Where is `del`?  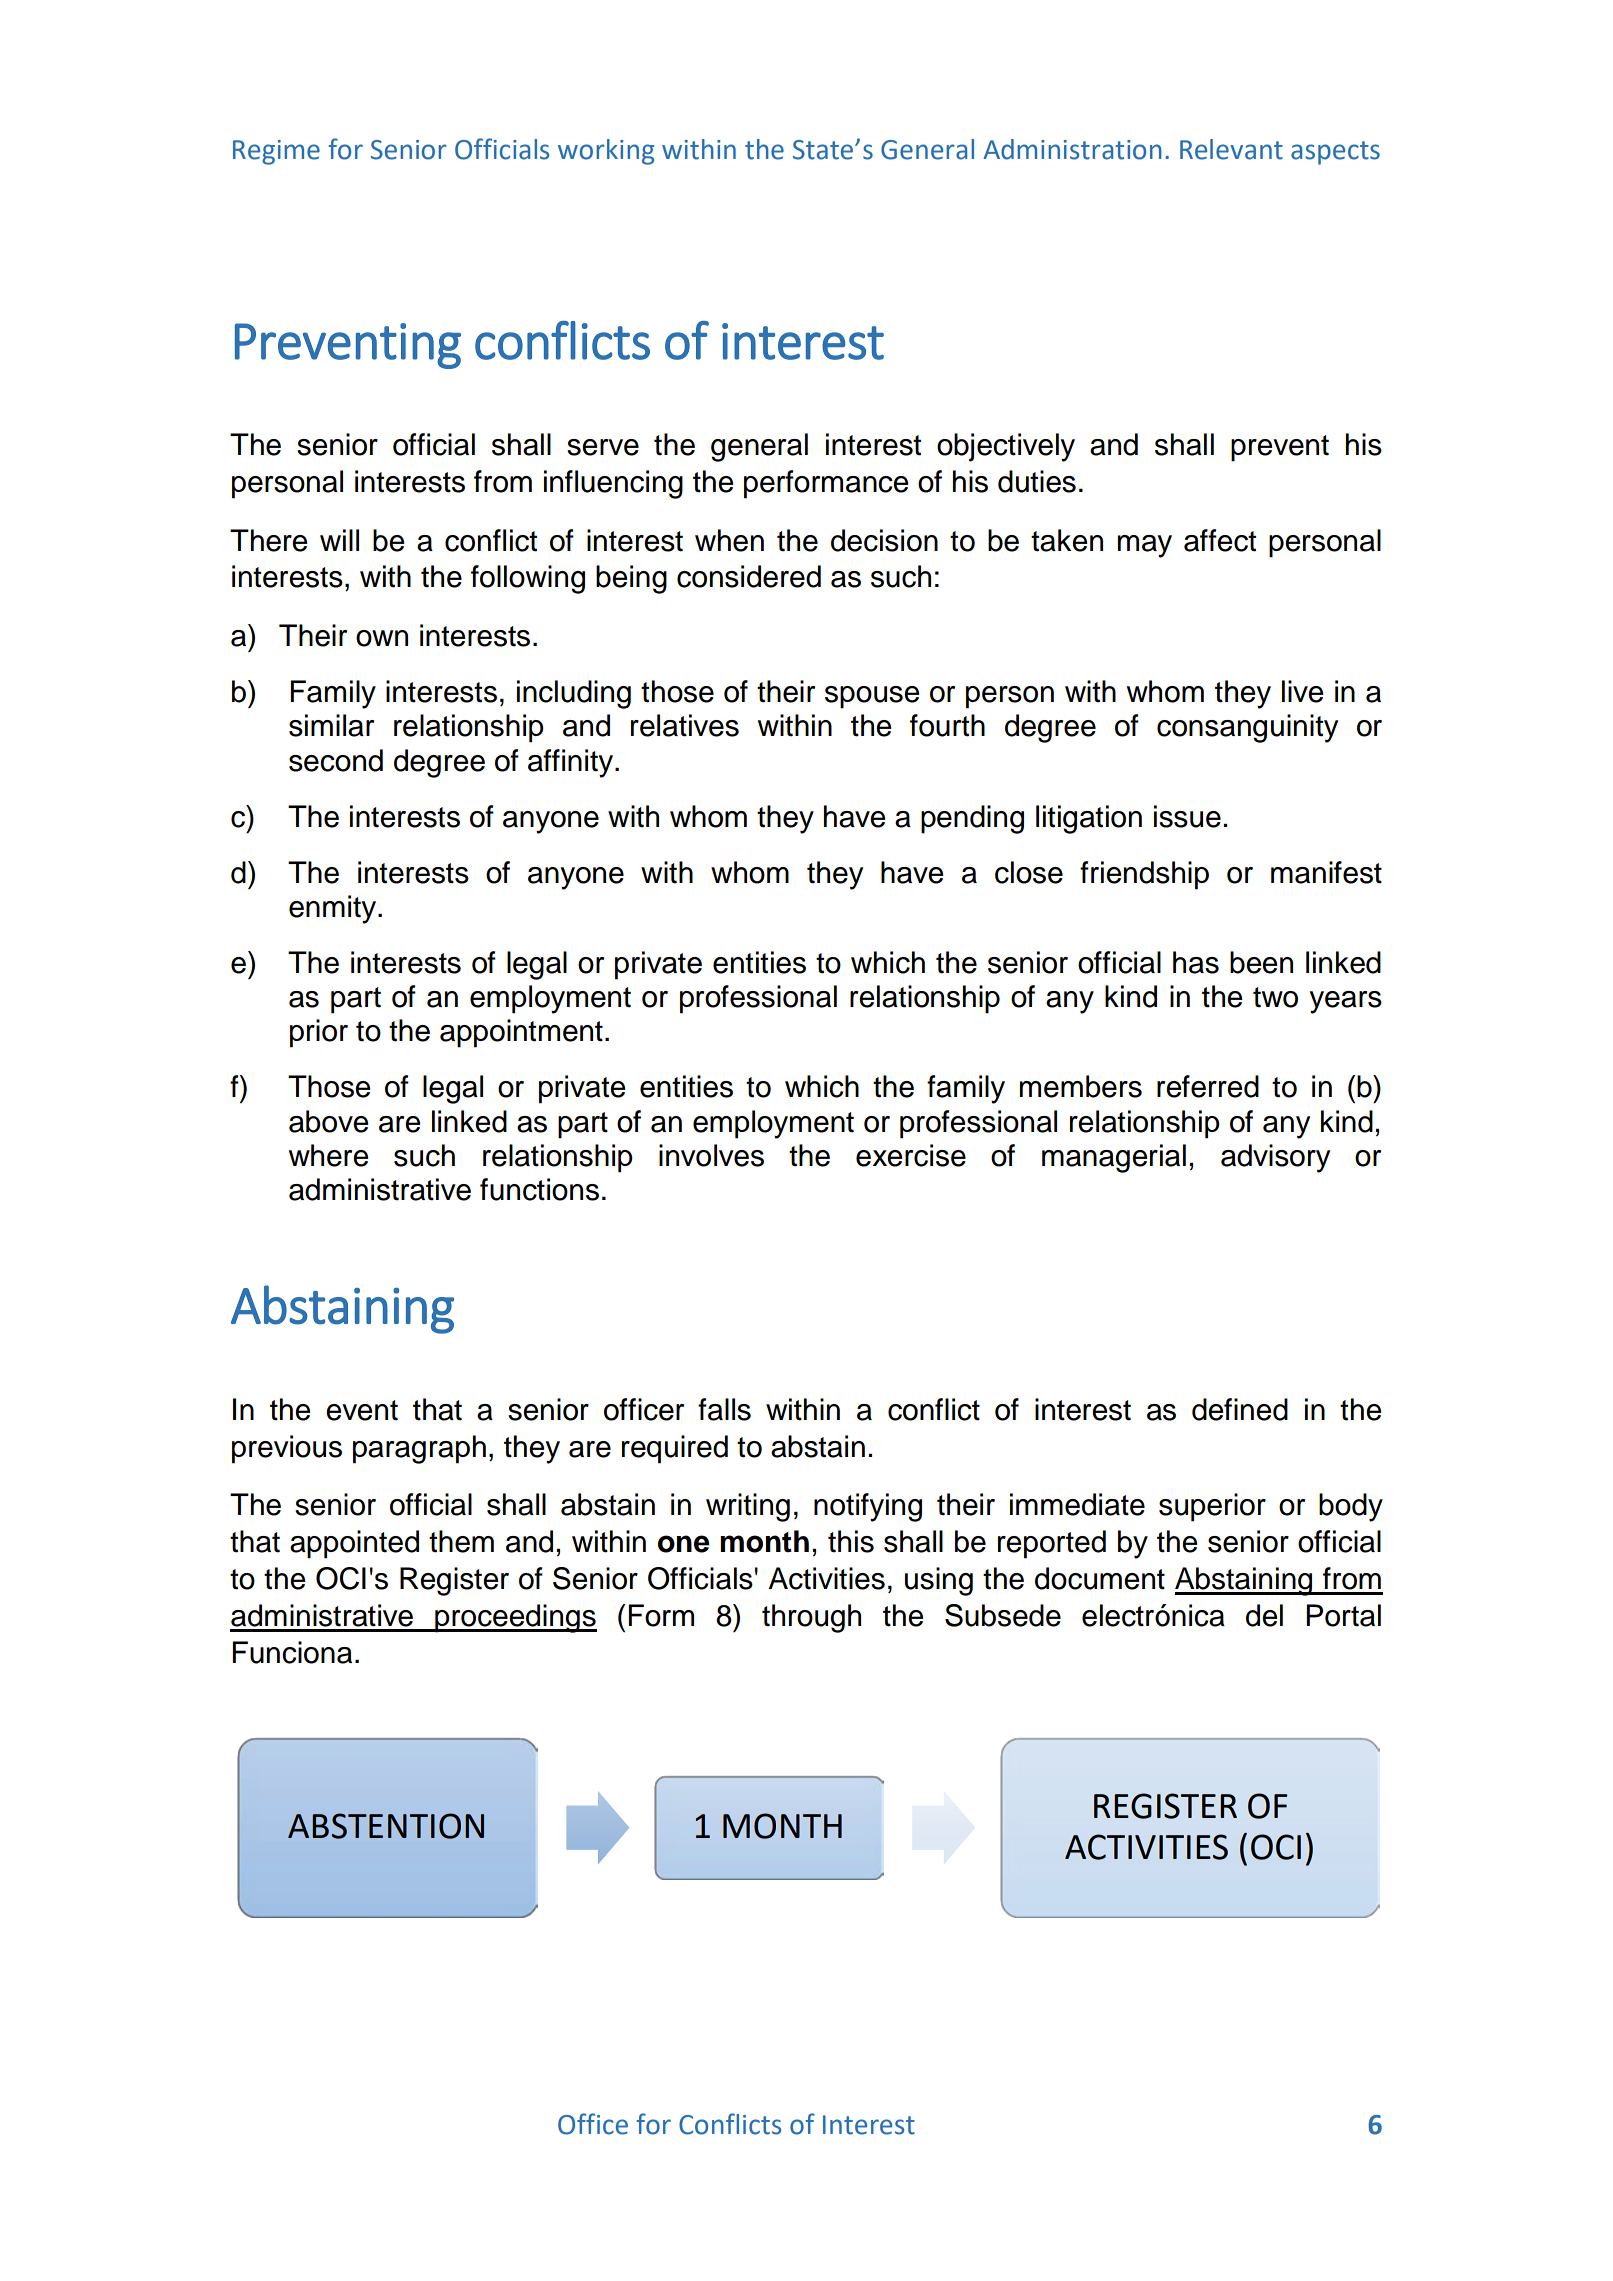 del is located at coordinates (1264, 1615).
